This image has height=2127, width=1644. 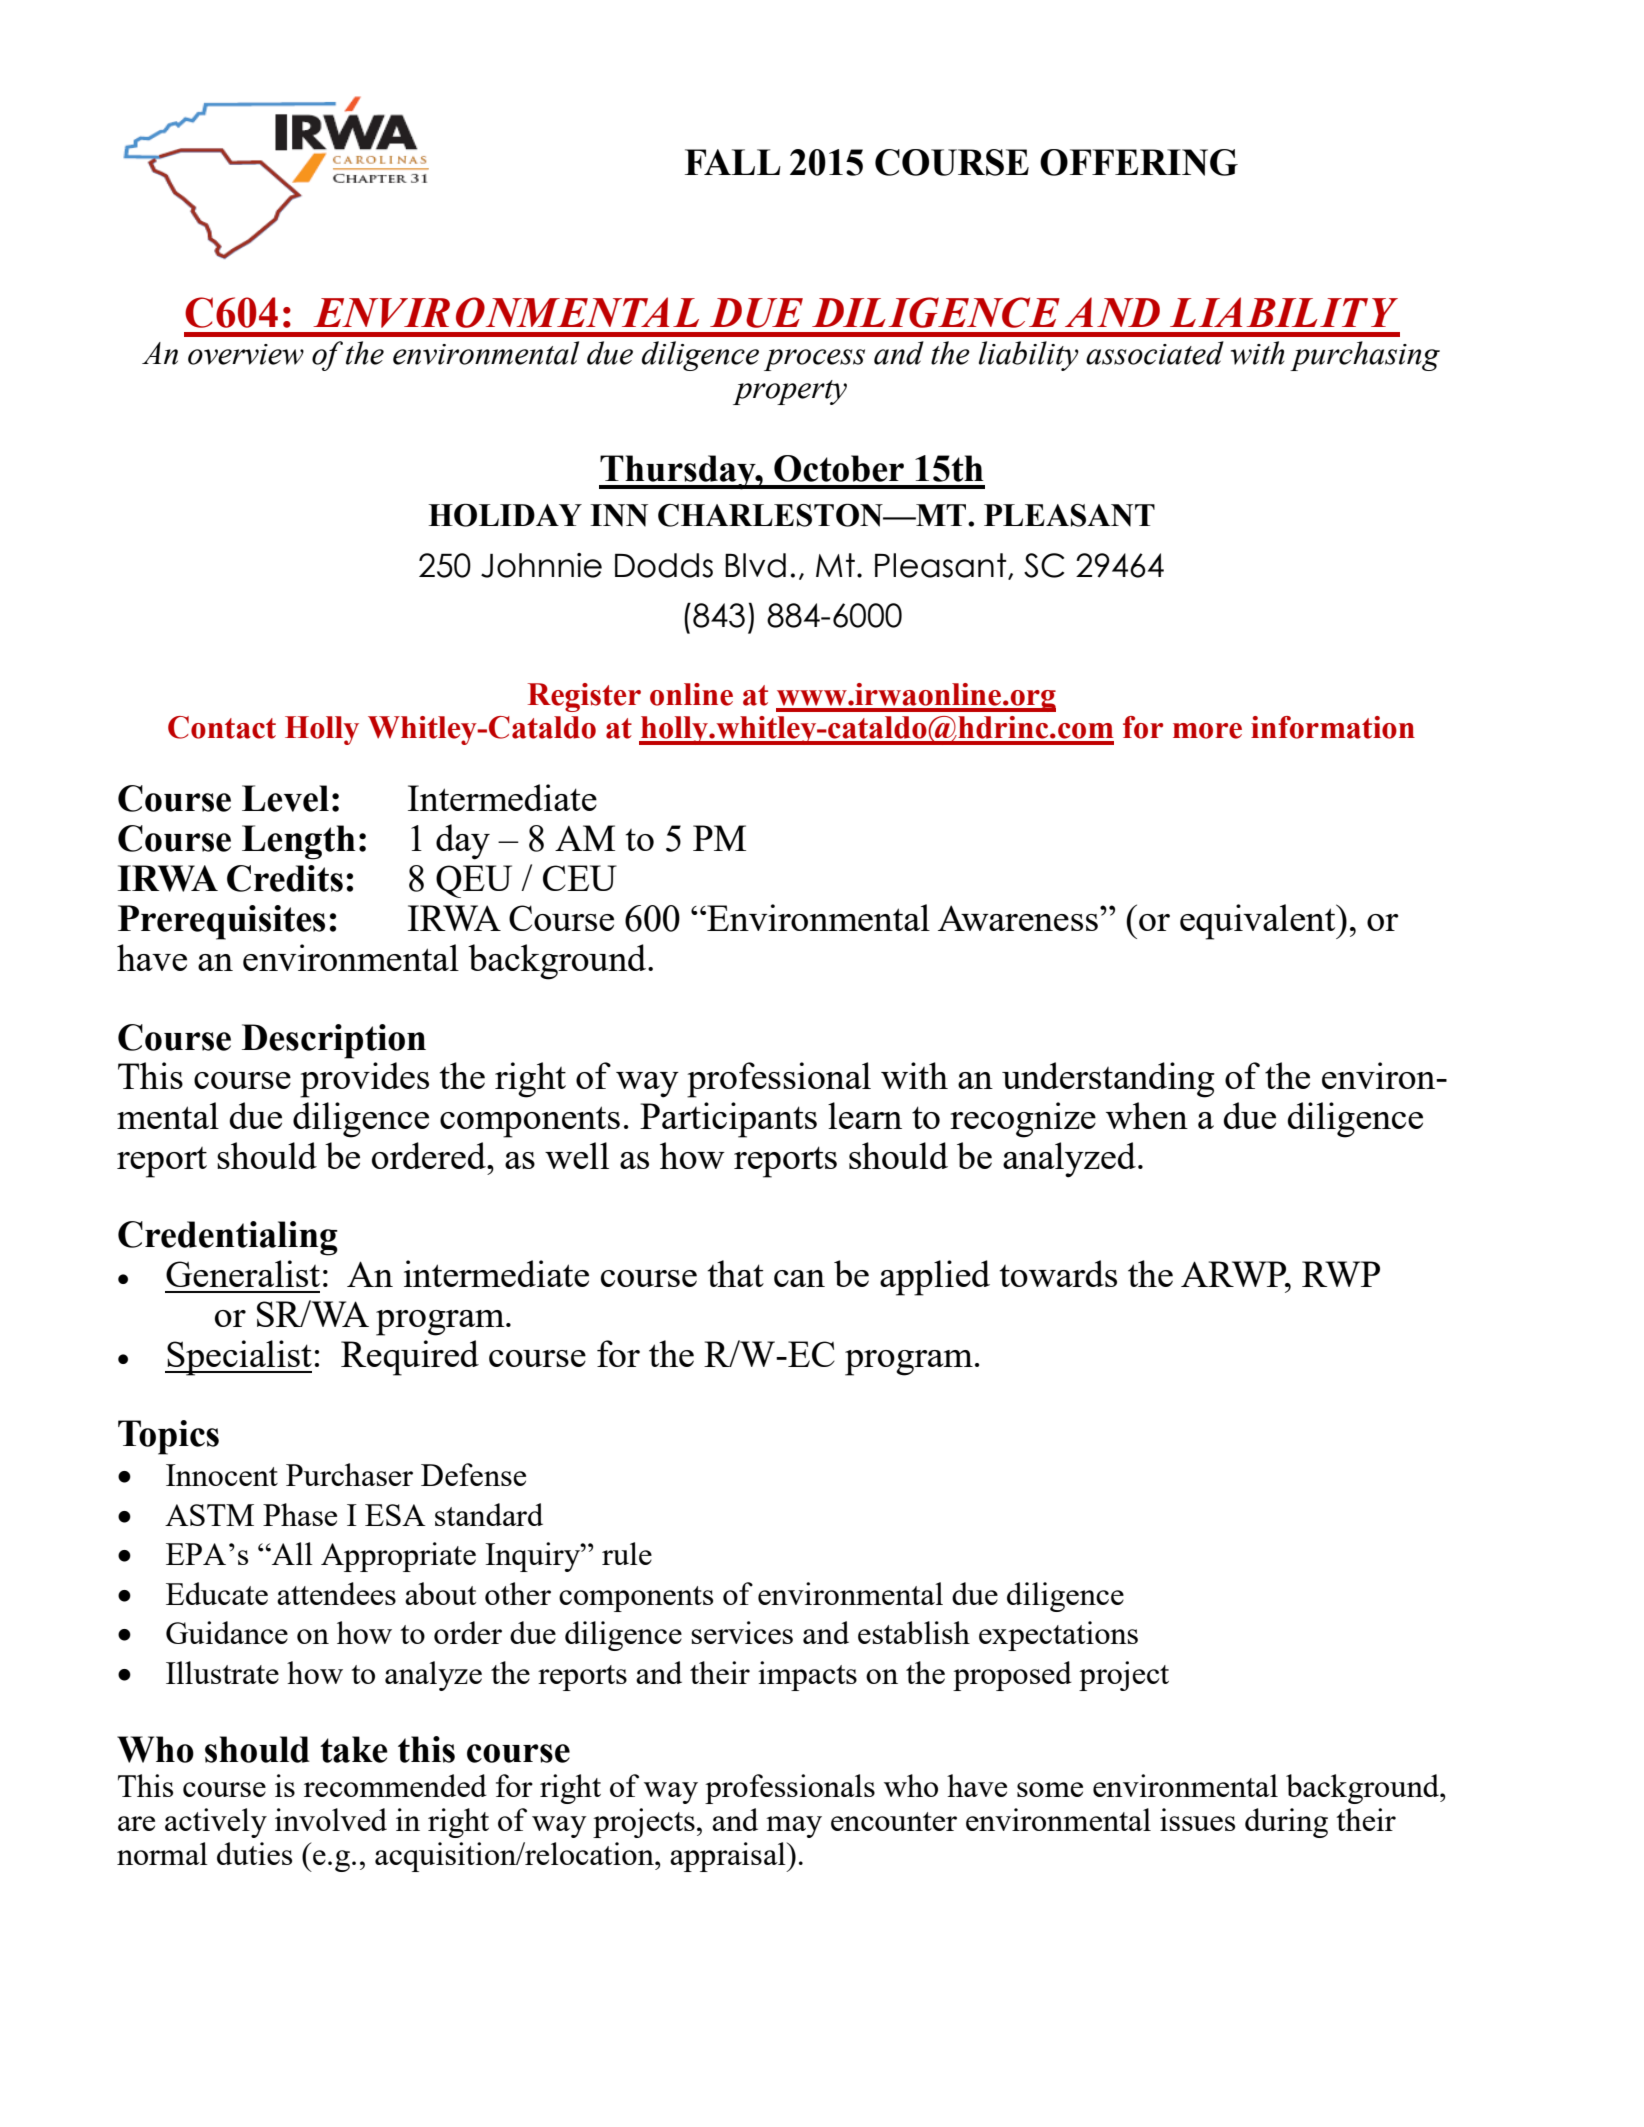 What do you see at coordinates (755, 565) in the image?
I see `Blvd` at bounding box center [755, 565].
